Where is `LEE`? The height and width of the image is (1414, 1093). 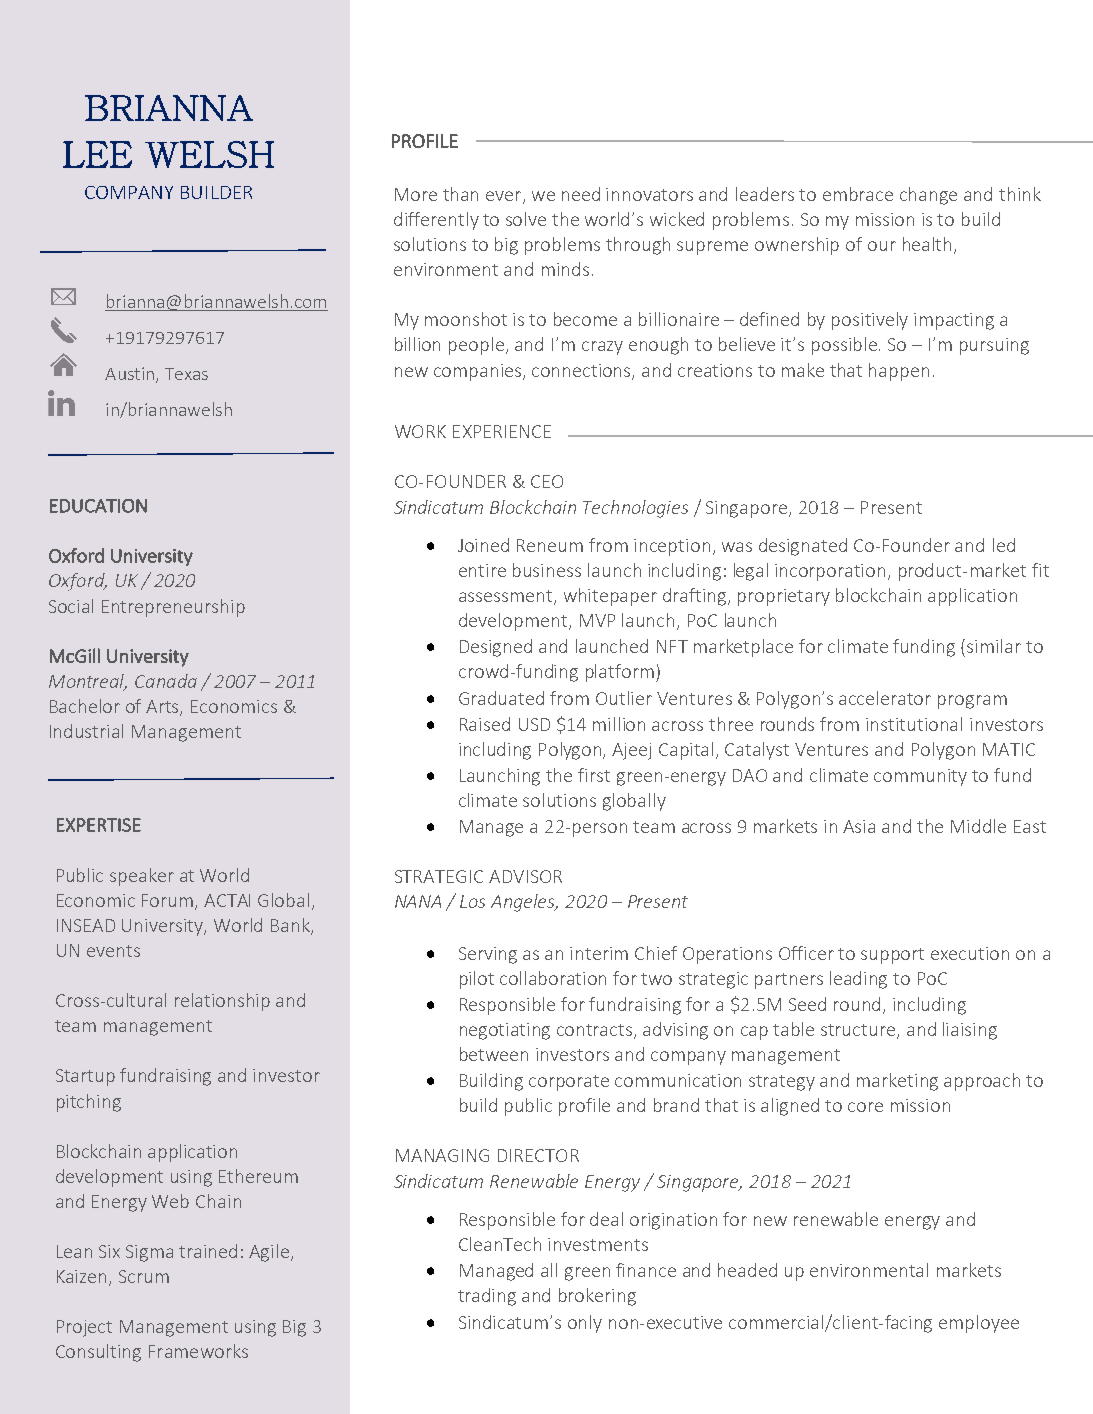 LEE is located at coordinates (97, 154).
